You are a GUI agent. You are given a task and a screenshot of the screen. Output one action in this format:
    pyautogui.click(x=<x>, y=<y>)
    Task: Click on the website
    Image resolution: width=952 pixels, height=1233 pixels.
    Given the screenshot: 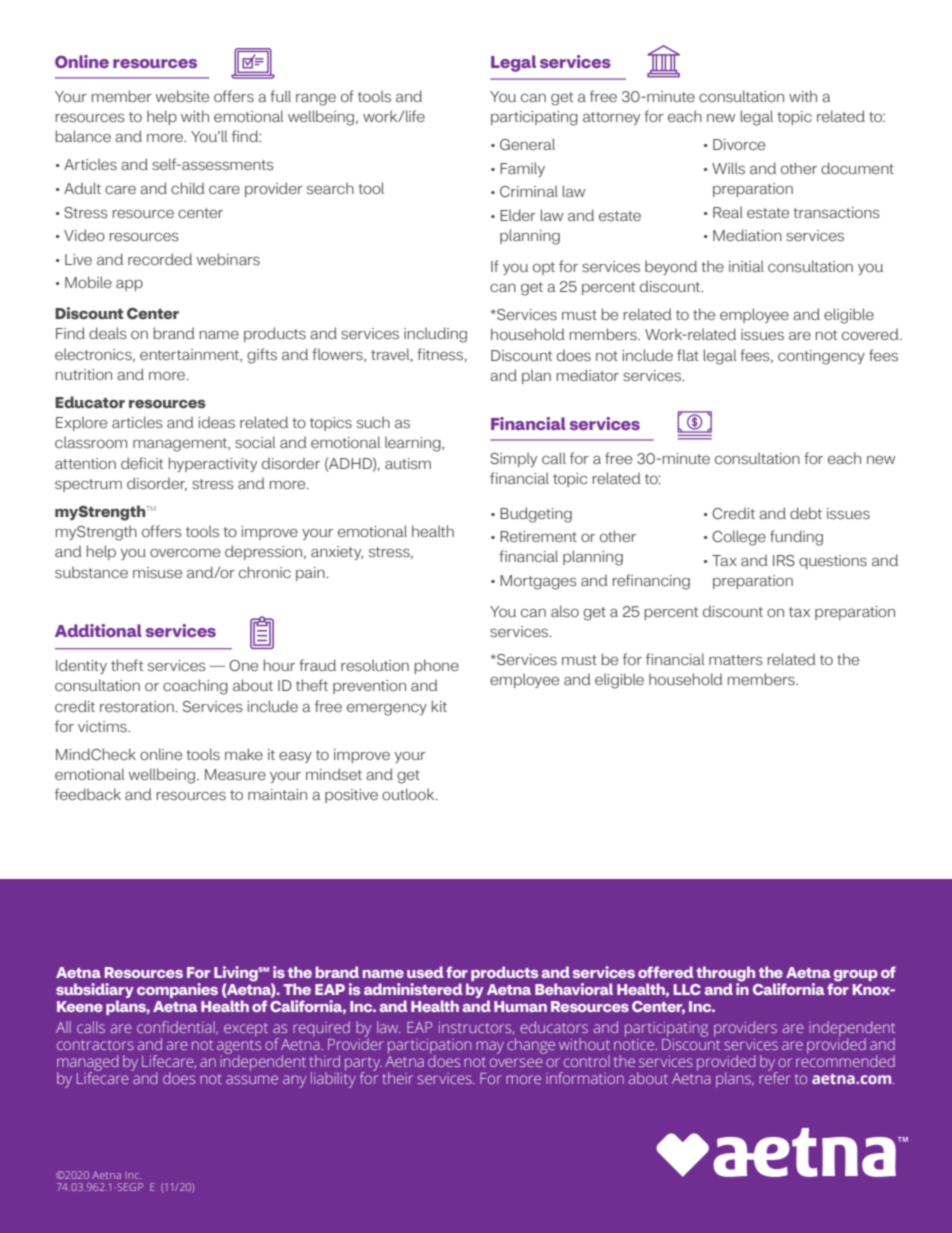 What is the action you would take?
    pyautogui.click(x=182, y=96)
